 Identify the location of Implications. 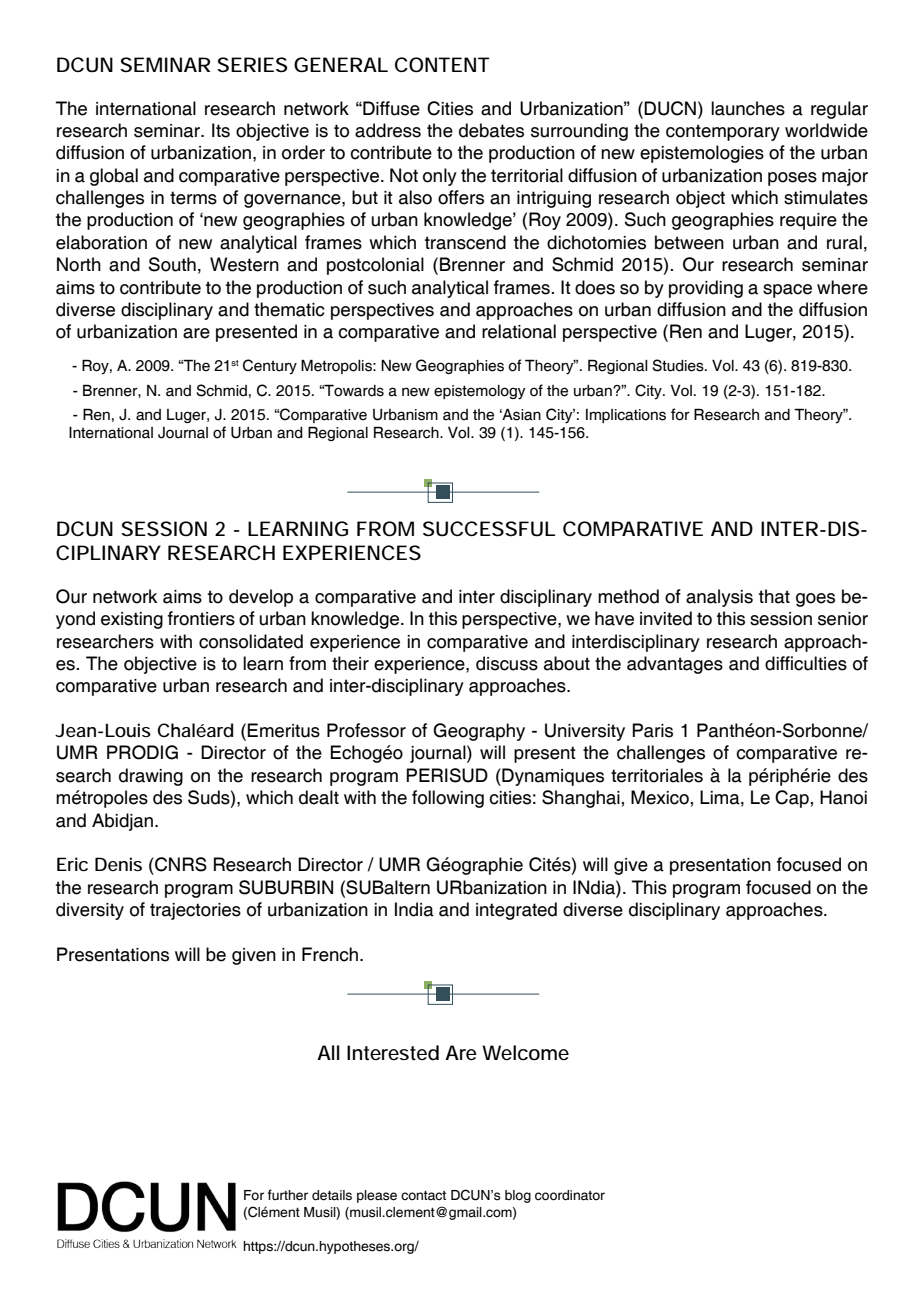
(626, 416).
